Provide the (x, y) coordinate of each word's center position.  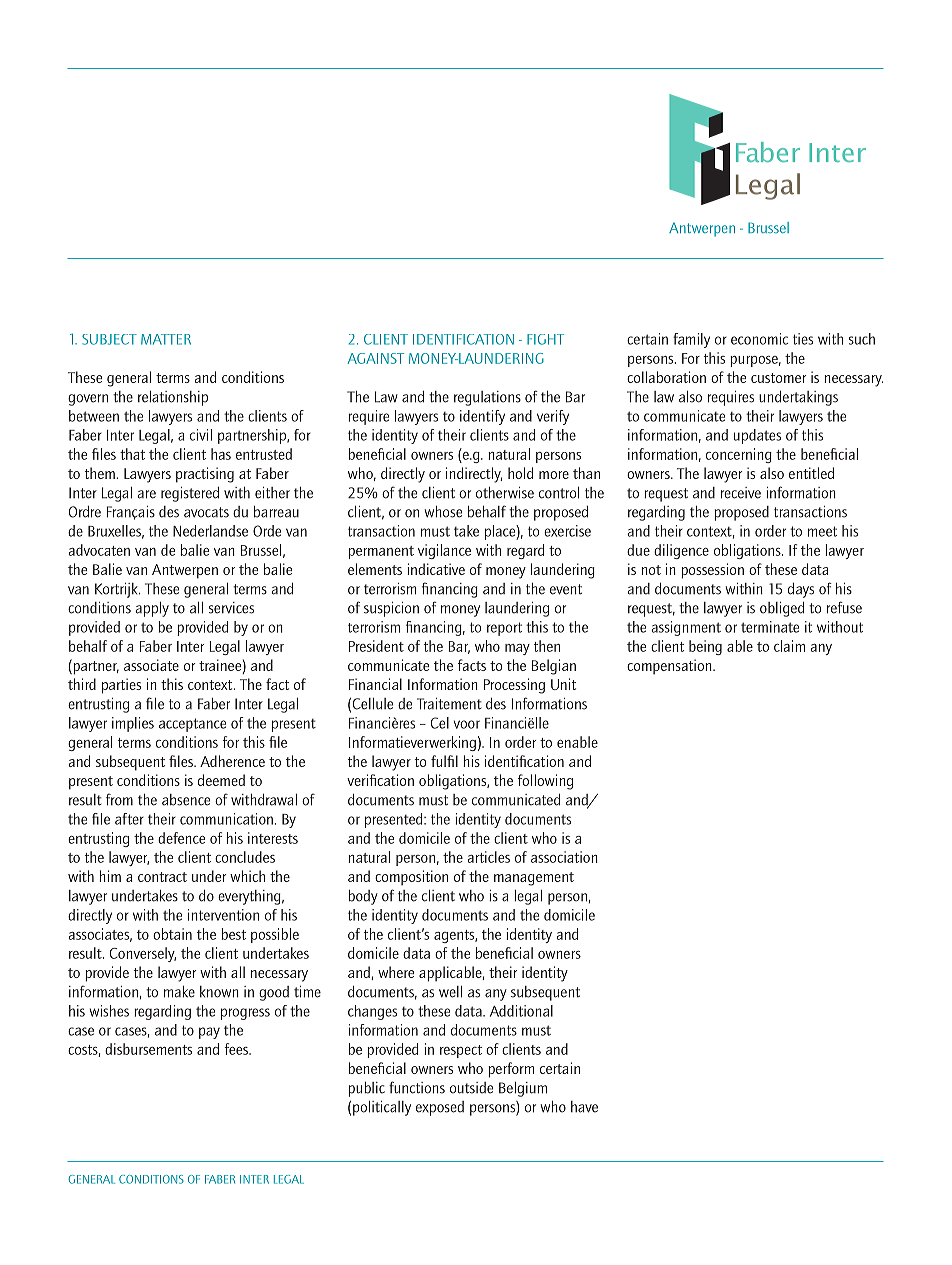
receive (741, 493)
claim (789, 646)
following (545, 782)
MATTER (166, 339)
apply (152, 609)
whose (443, 512)
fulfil (444, 761)
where (396, 972)
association (564, 857)
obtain (172, 934)
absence (186, 800)
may (517, 649)
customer (778, 378)
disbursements (148, 1049)
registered (190, 494)
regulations (487, 398)
